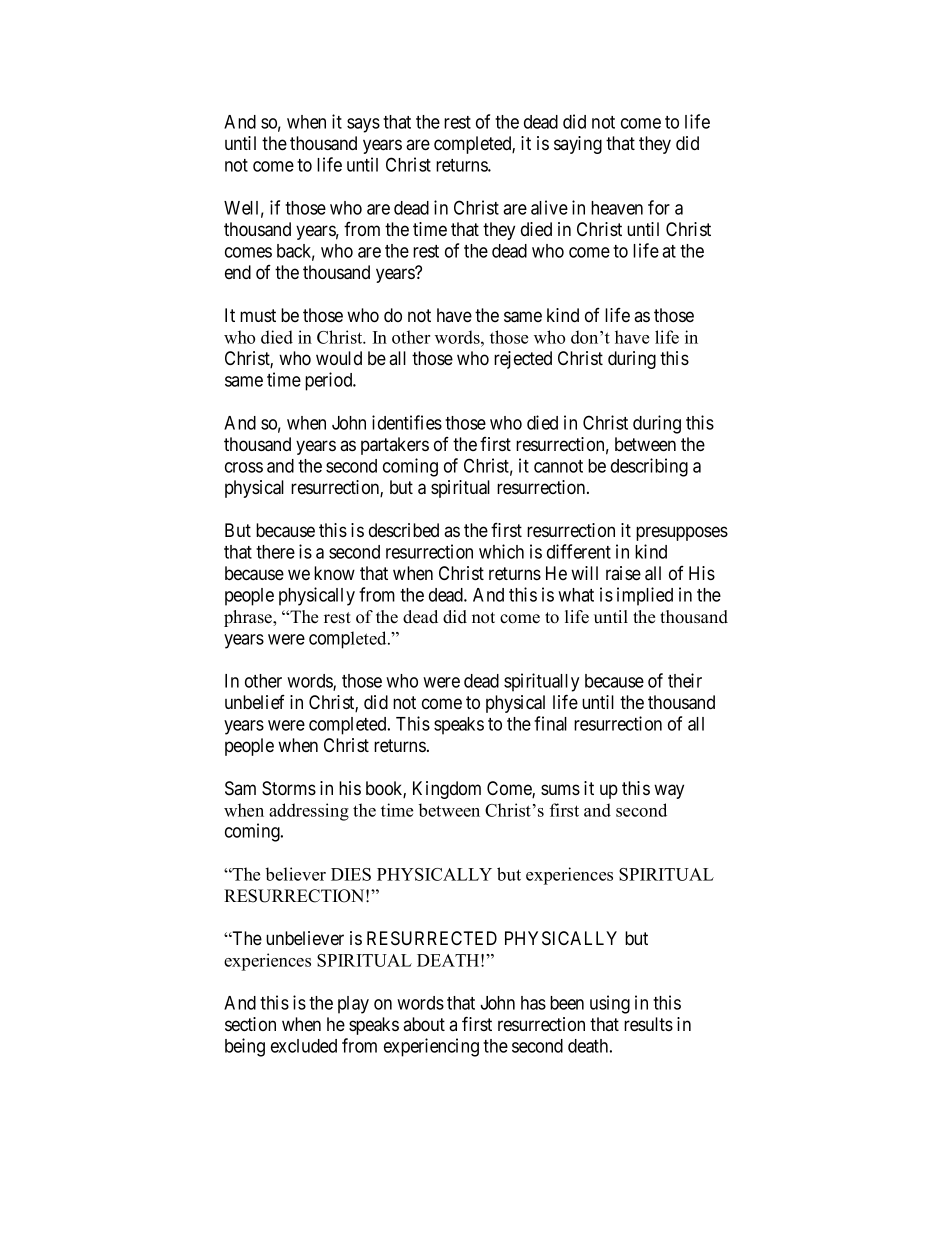 The image size is (952, 1233). I want to click on says, so click(363, 125).
